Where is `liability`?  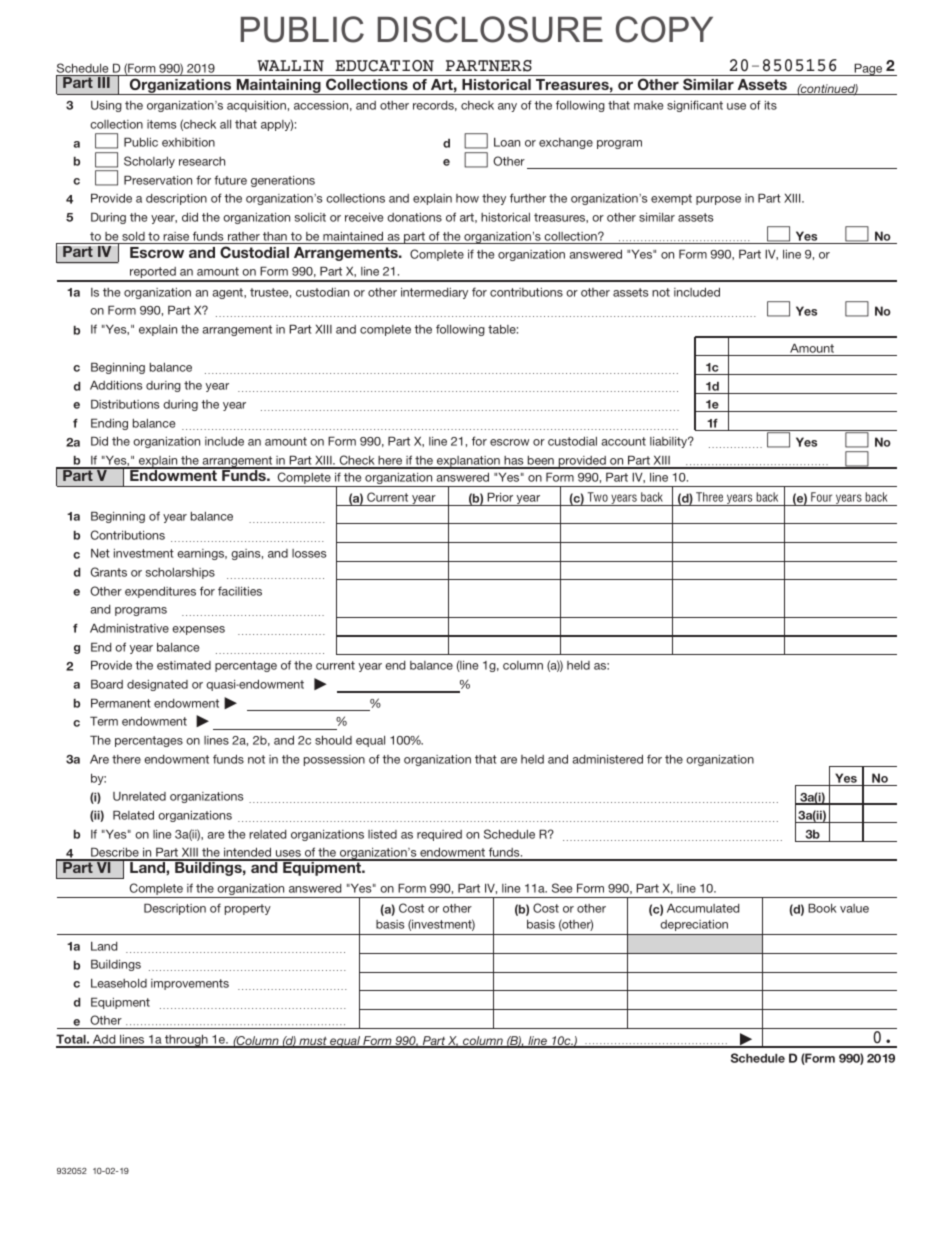
liability is located at coordinates (670, 442).
